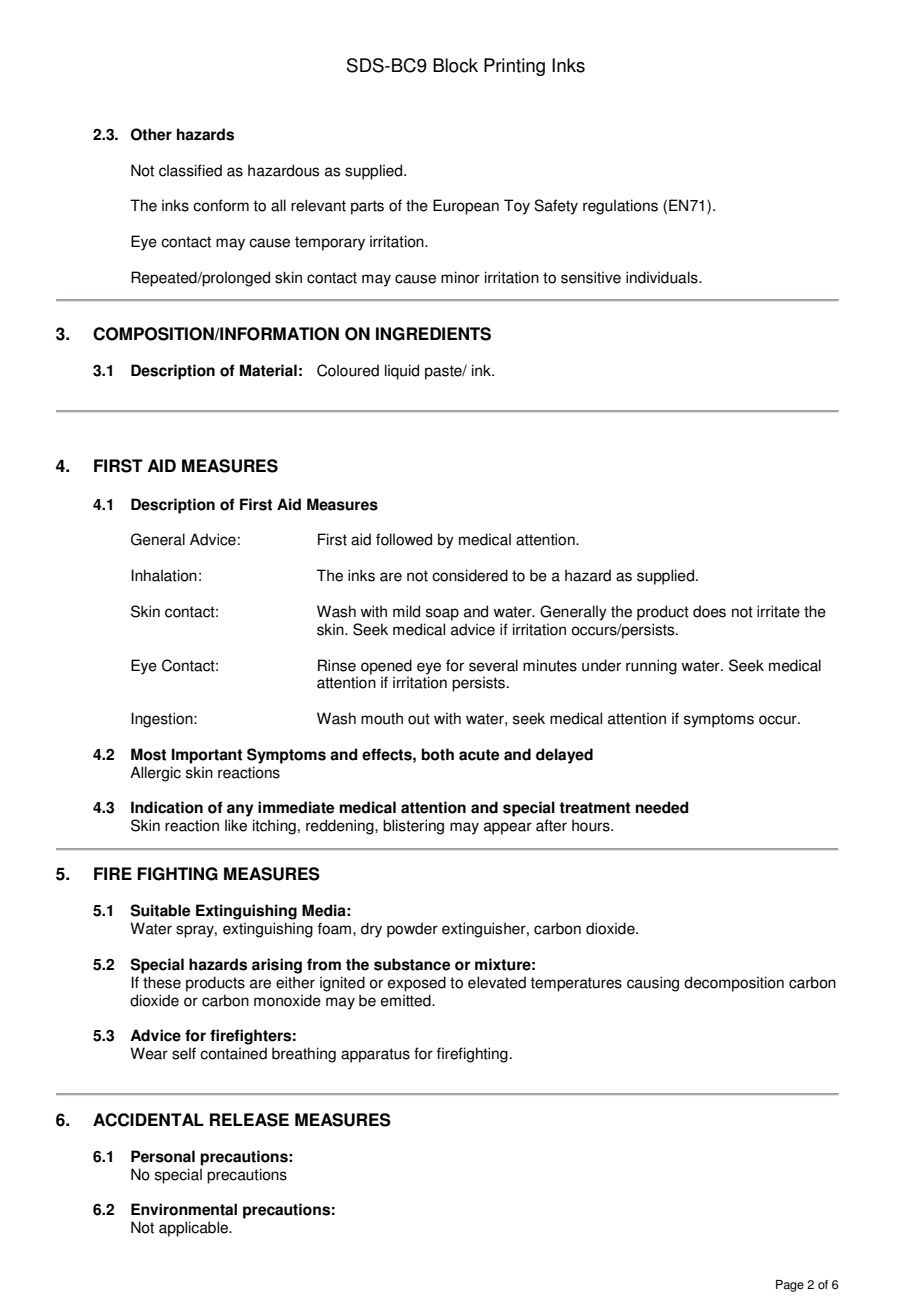  What do you see at coordinates (790, 1286) in the page?
I see `Page` at bounding box center [790, 1286].
